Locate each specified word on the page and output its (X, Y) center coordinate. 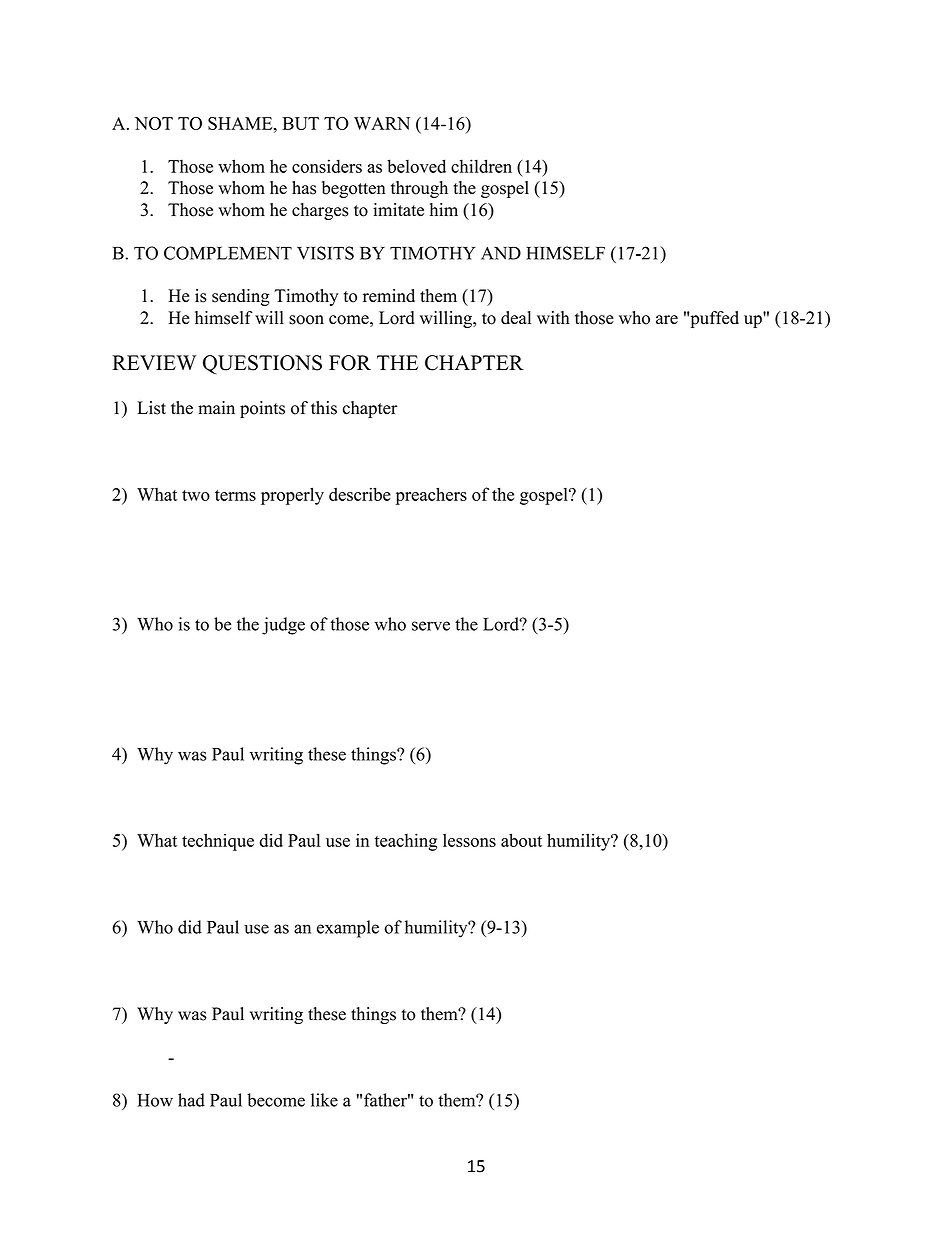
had (191, 1100)
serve (431, 626)
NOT (154, 123)
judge (283, 626)
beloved (416, 166)
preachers (431, 496)
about (521, 840)
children (481, 166)
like (324, 1100)
